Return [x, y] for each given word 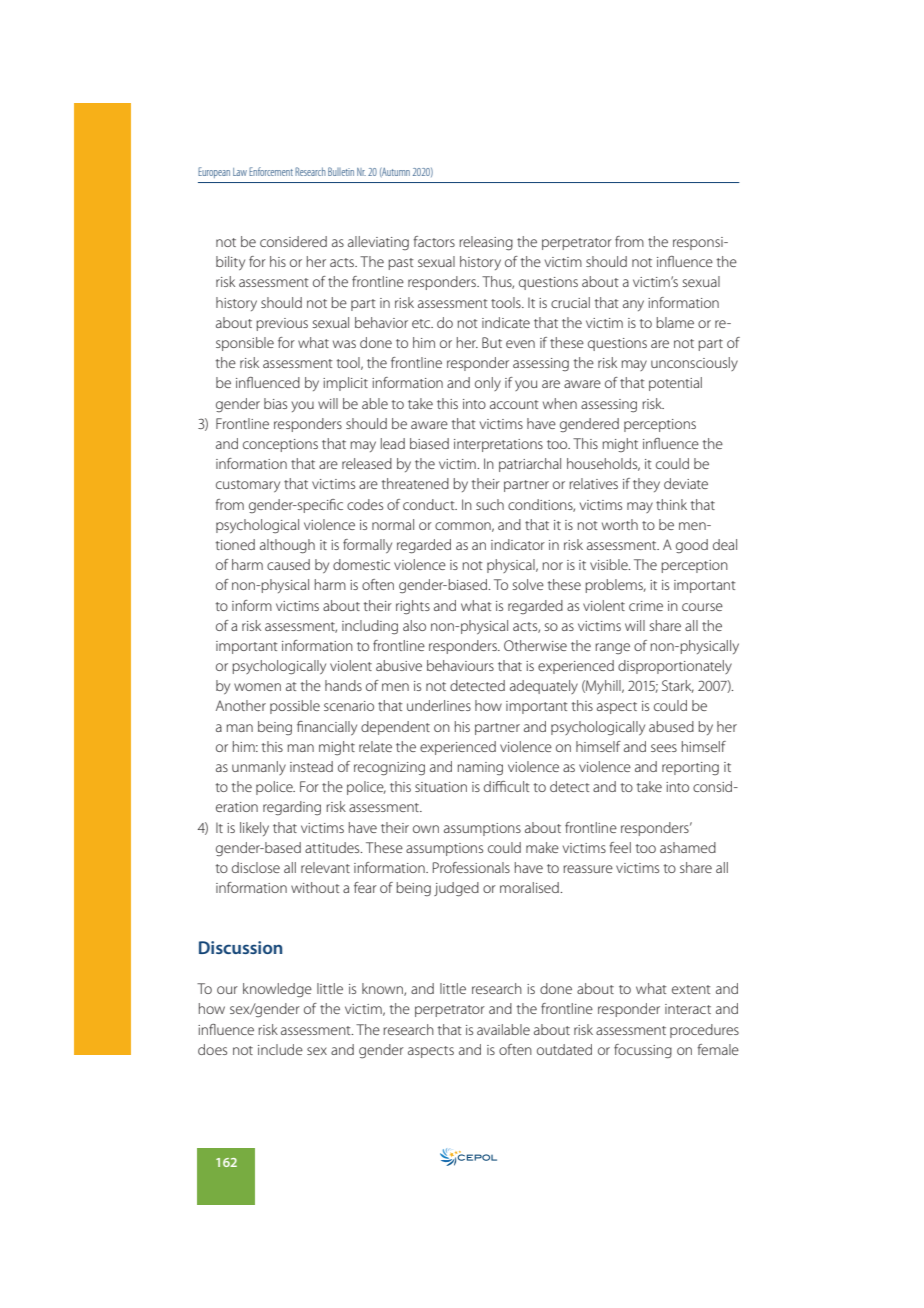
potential [675, 384]
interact [688, 1009]
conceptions [280, 445]
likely [254, 829]
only [488, 384]
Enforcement [271, 171]
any [633, 305]
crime [646, 606]
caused [288, 564]
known [383, 989]
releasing [486, 243]
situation [441, 787]
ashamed [688, 847]
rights [413, 607]
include [280, 1049]
